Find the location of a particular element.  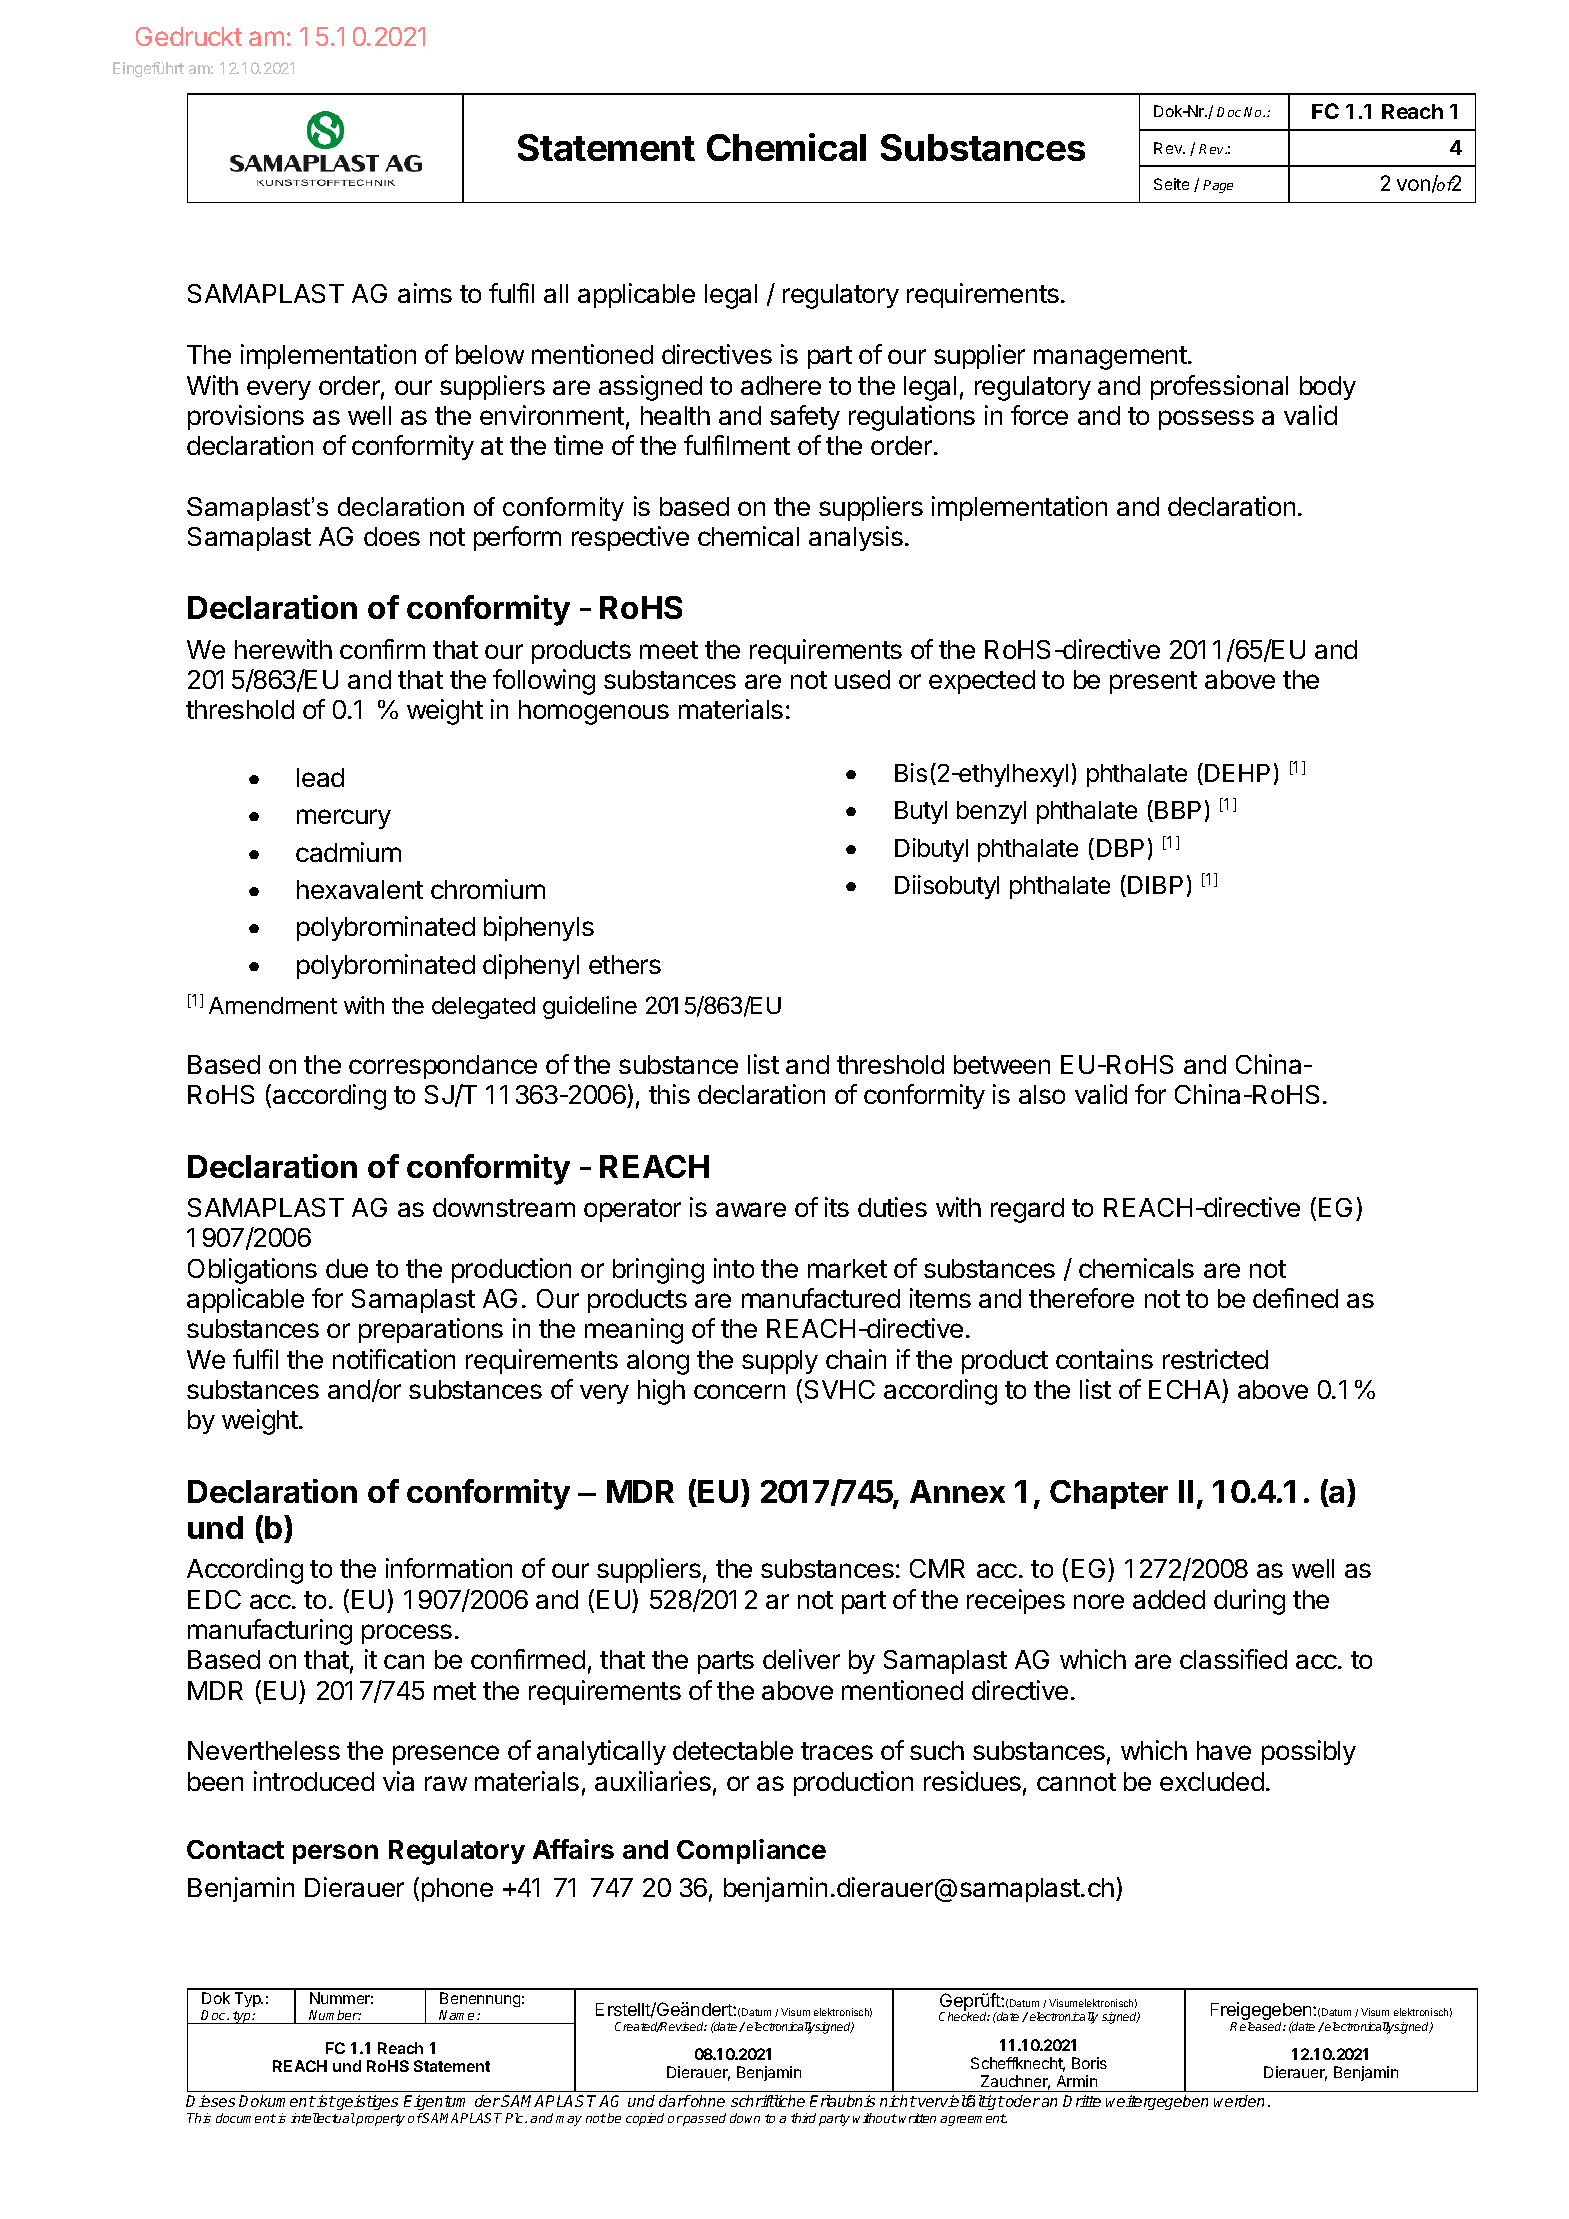

werden is located at coordinates (1239, 2101).
